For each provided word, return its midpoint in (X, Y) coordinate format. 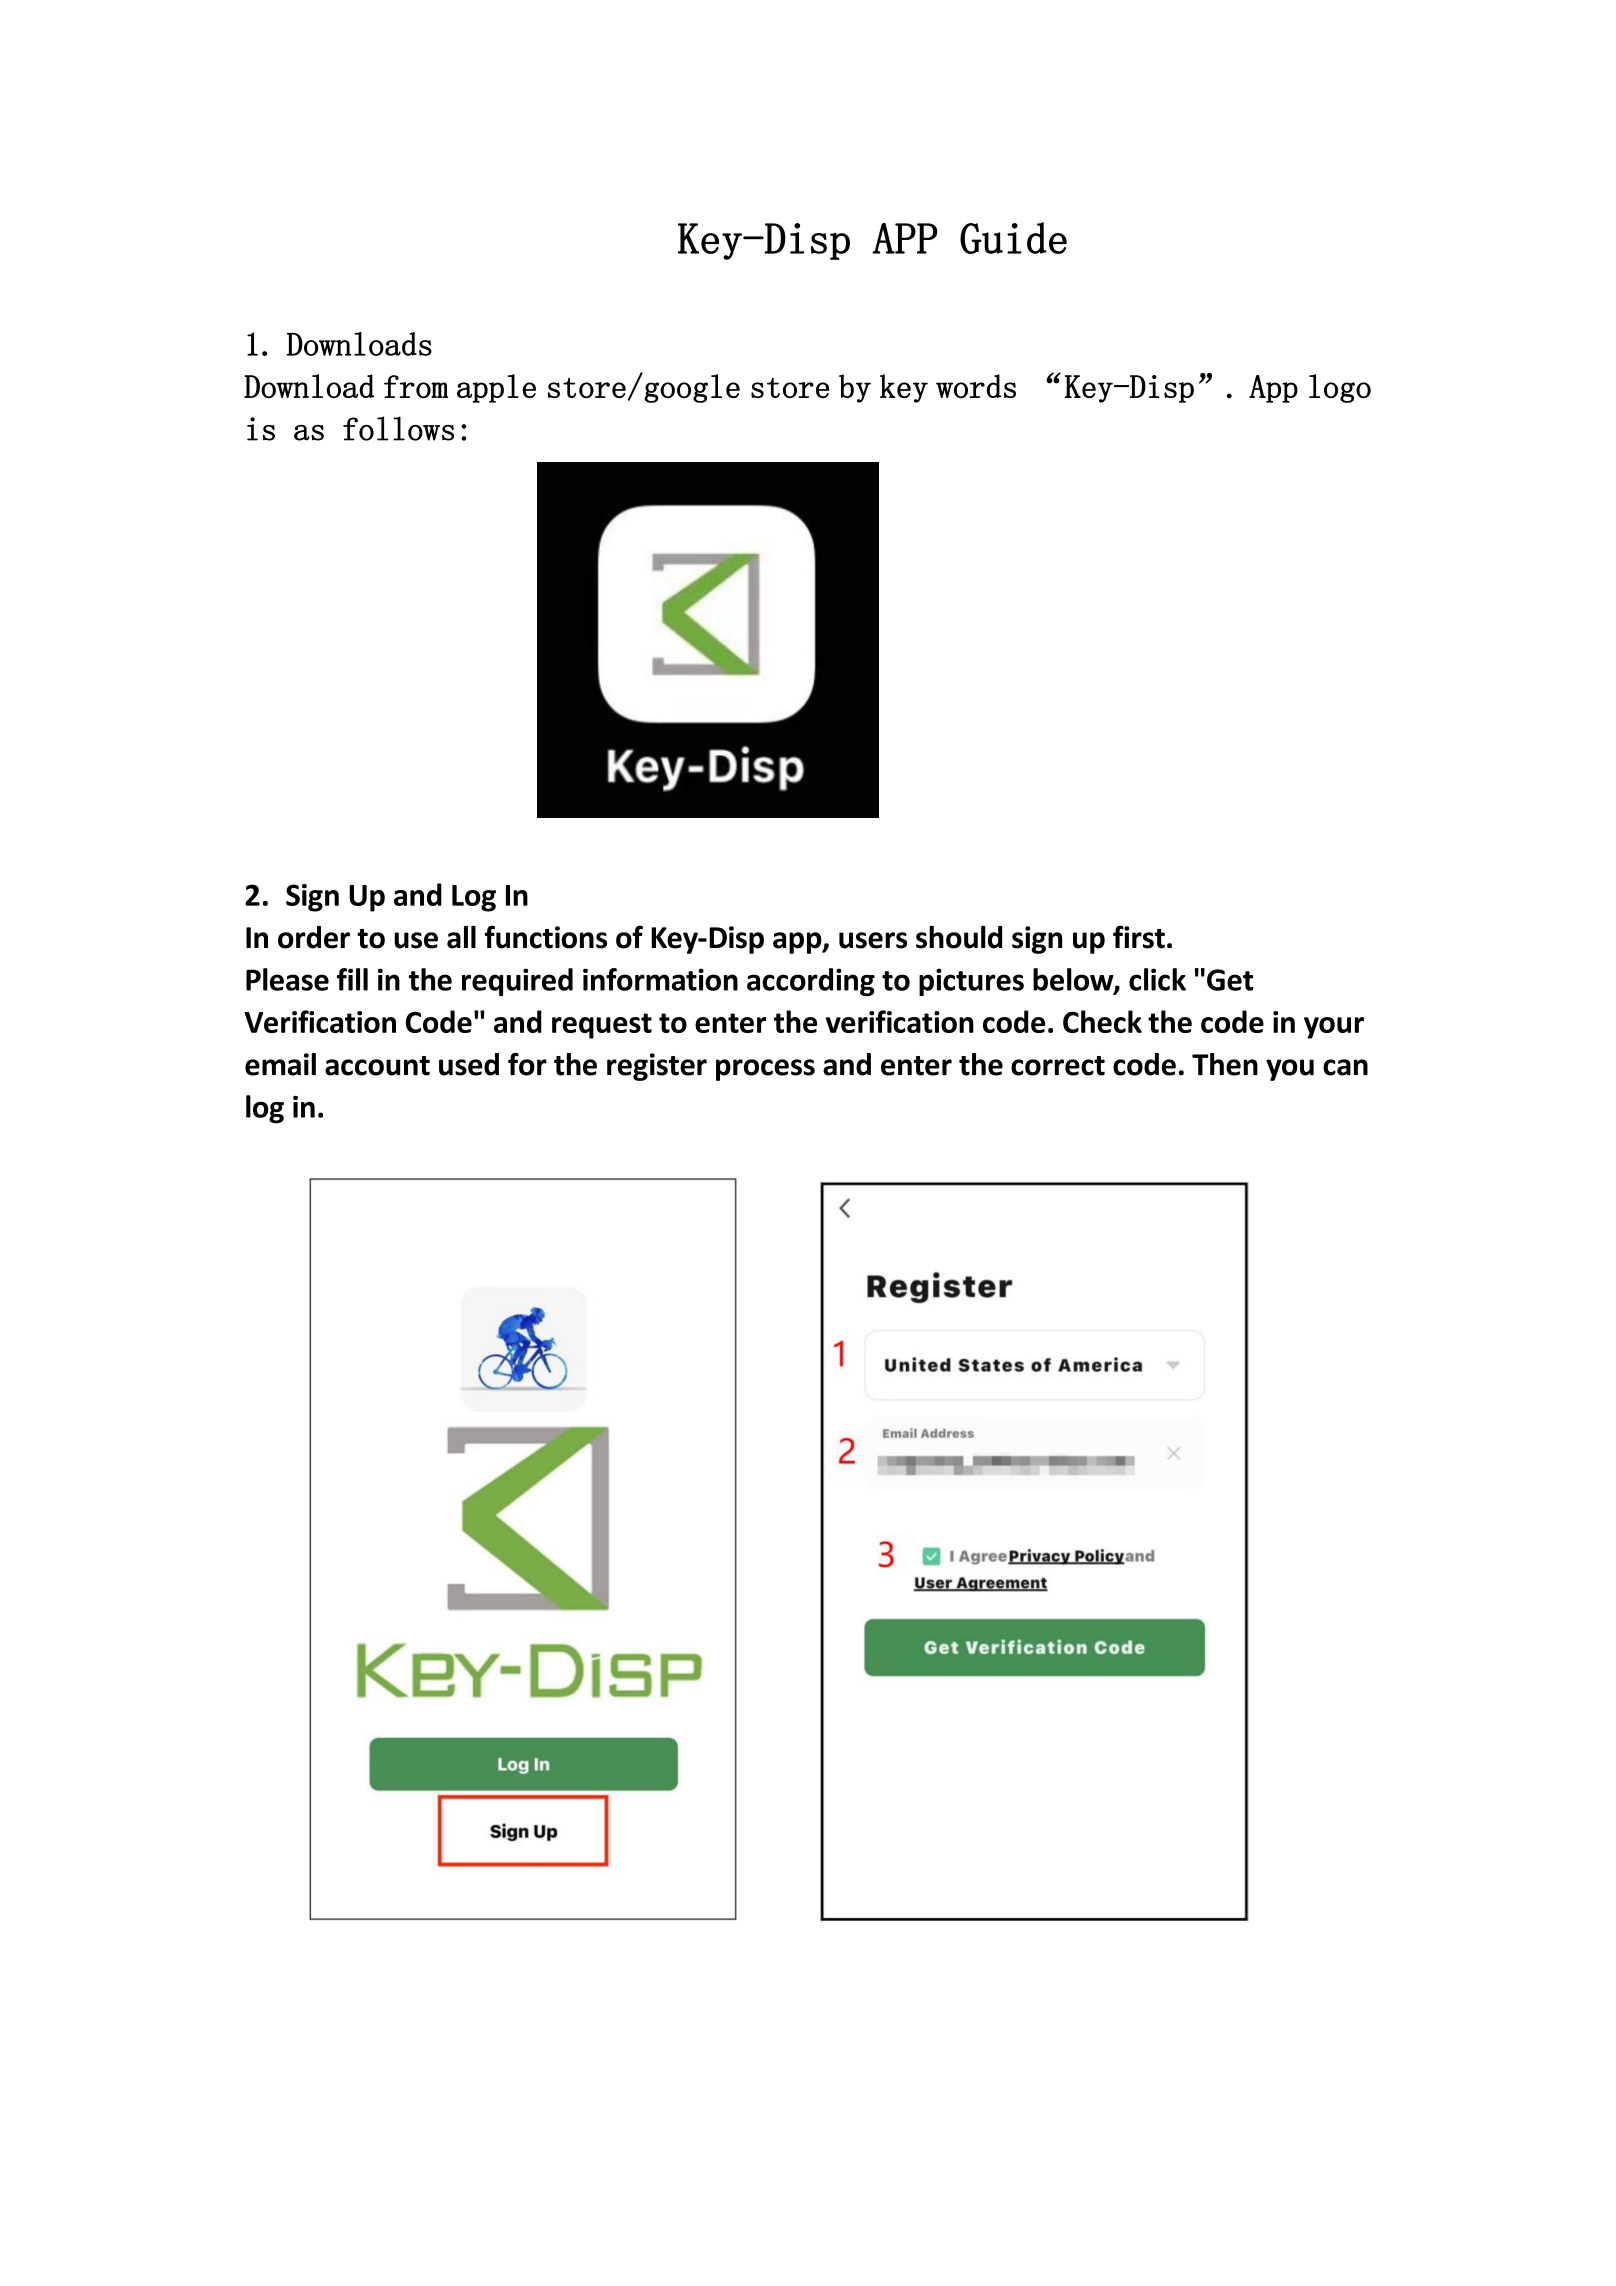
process (765, 1070)
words (976, 386)
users (873, 940)
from (416, 386)
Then (1225, 1064)
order (314, 937)
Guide (1013, 238)
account (377, 1066)
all (461, 937)
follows (398, 428)
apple (496, 388)
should (959, 937)
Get (1230, 980)
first (1139, 937)
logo (1340, 388)
